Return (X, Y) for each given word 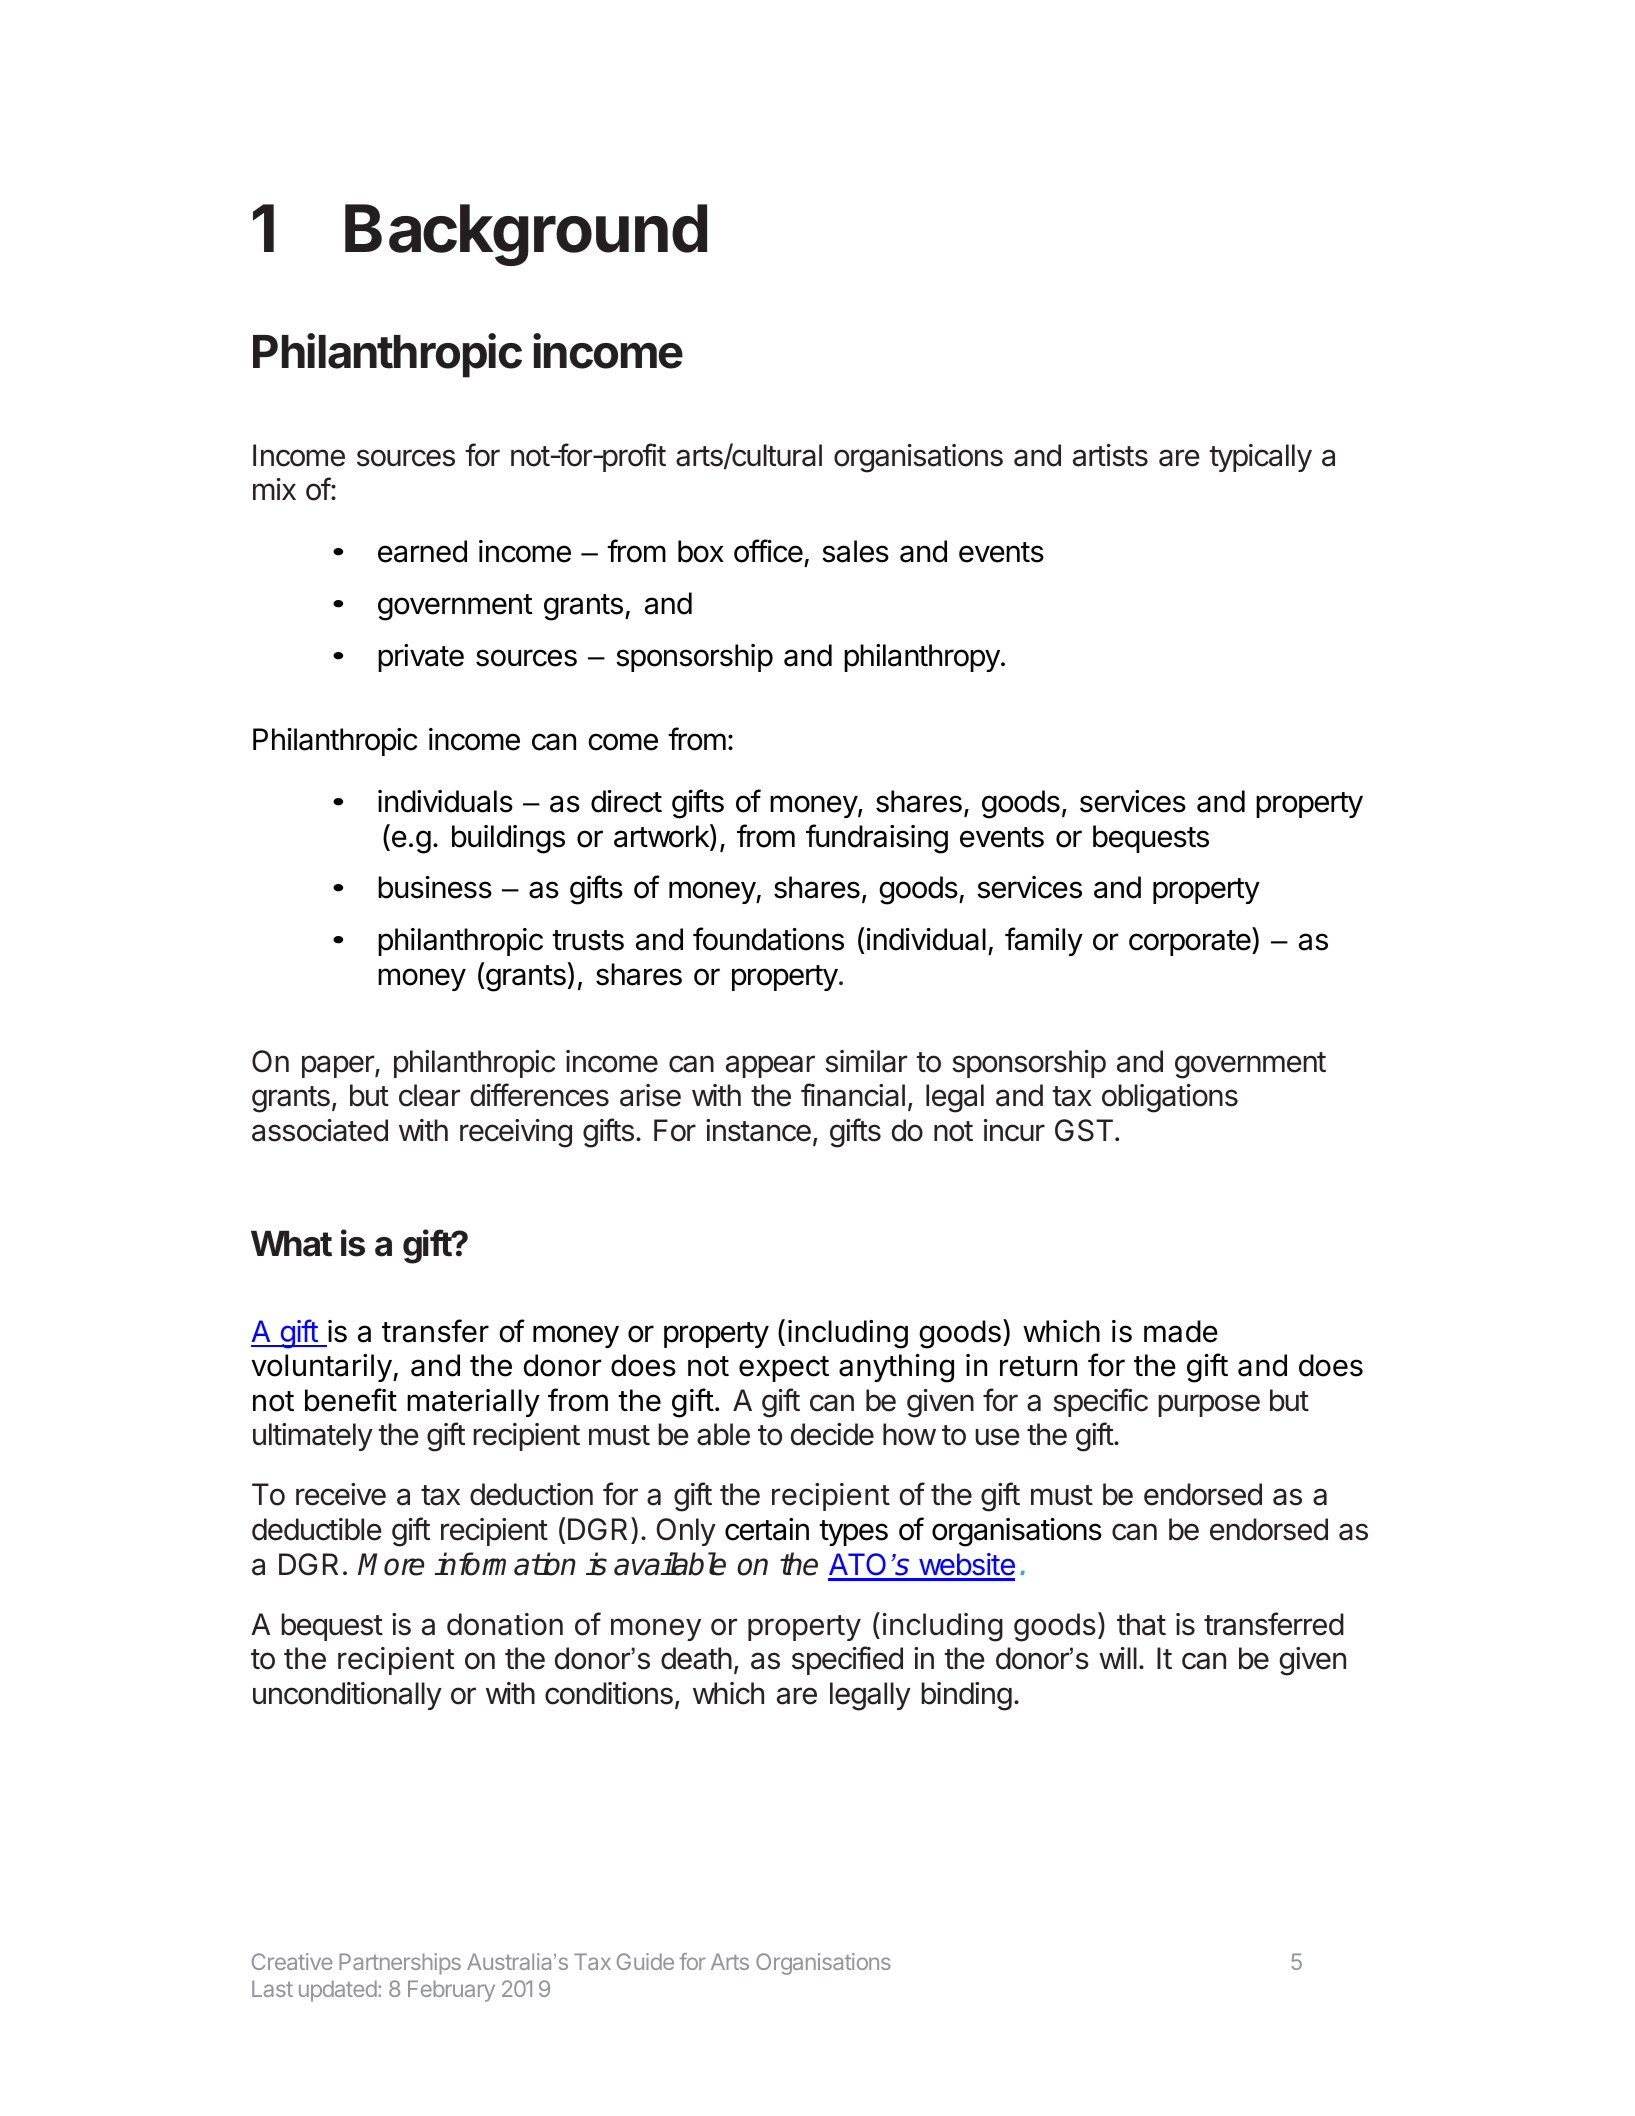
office (768, 551)
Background (526, 235)
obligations (1170, 1098)
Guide (645, 1961)
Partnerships (400, 1964)
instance (758, 1130)
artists (1110, 455)
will (1118, 1658)
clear (429, 1095)
